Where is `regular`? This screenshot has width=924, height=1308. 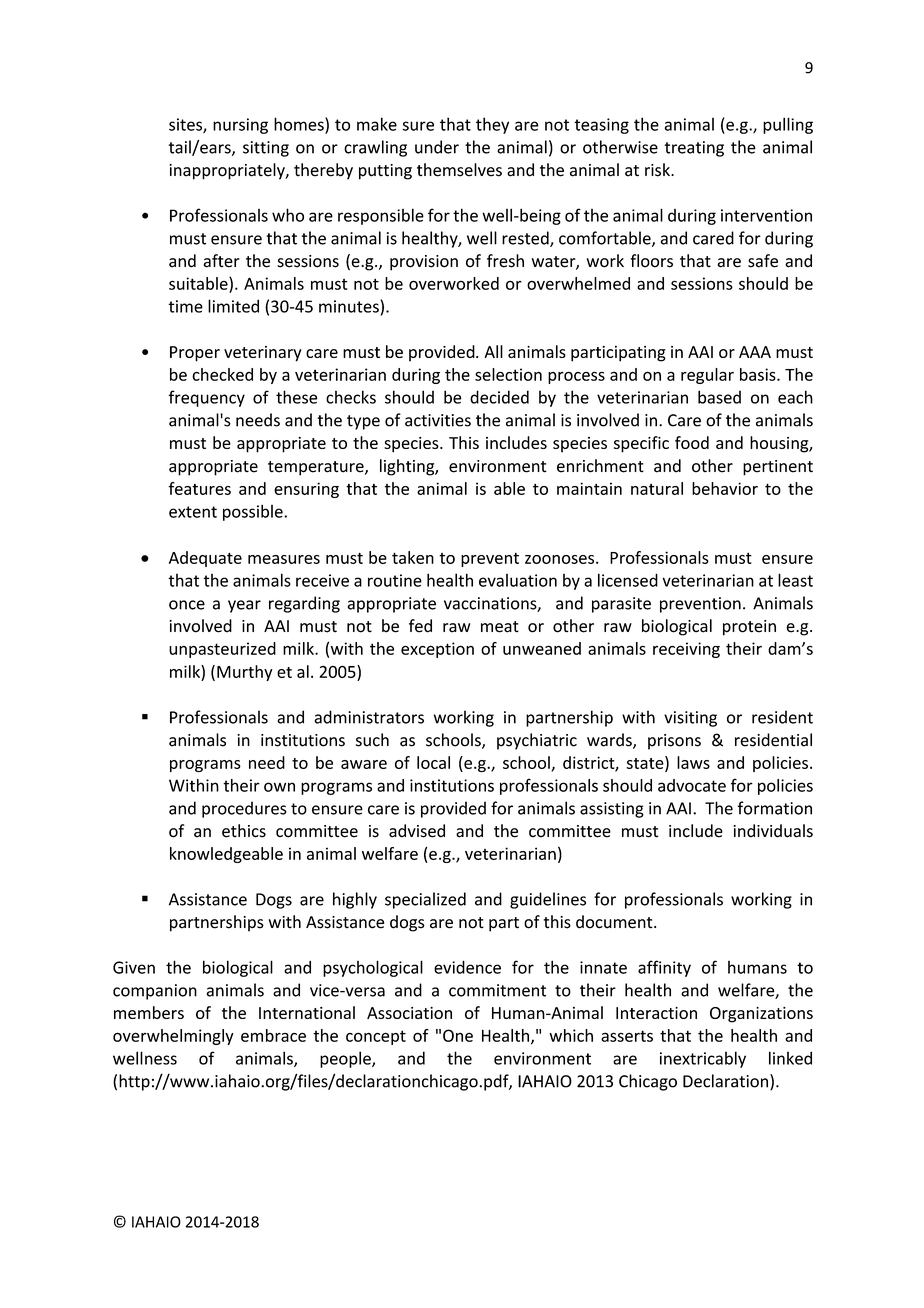
regular is located at coordinates (707, 376).
